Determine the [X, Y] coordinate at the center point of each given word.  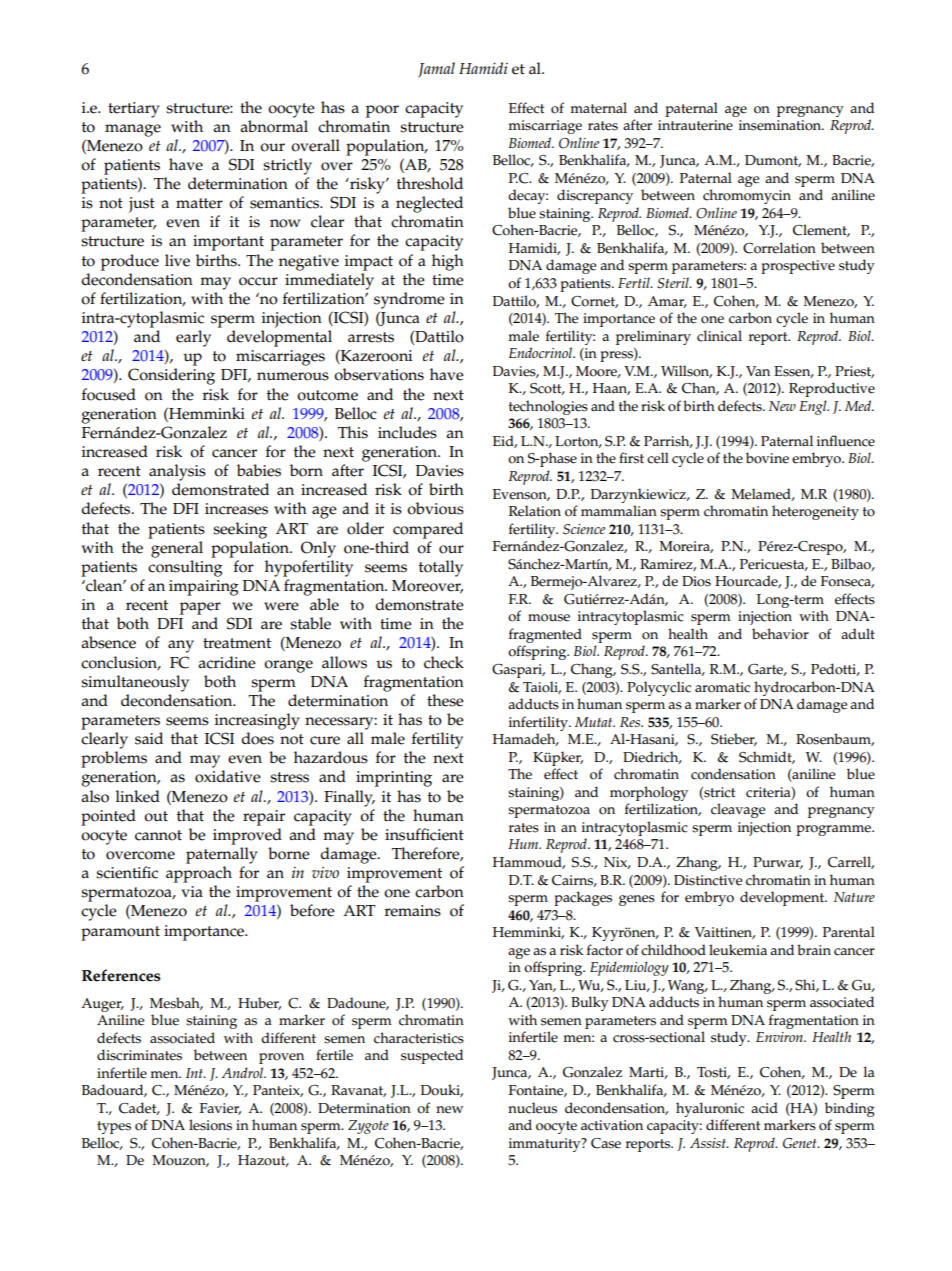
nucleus [532, 1108]
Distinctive [708, 880]
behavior [780, 634]
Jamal [436, 69]
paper [200, 608]
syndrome [409, 300]
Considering [171, 376]
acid [764, 1108]
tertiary [134, 110]
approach [199, 874]
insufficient [424, 834]
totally [441, 568]
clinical [719, 336]
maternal [598, 108]
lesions [210, 1125]
